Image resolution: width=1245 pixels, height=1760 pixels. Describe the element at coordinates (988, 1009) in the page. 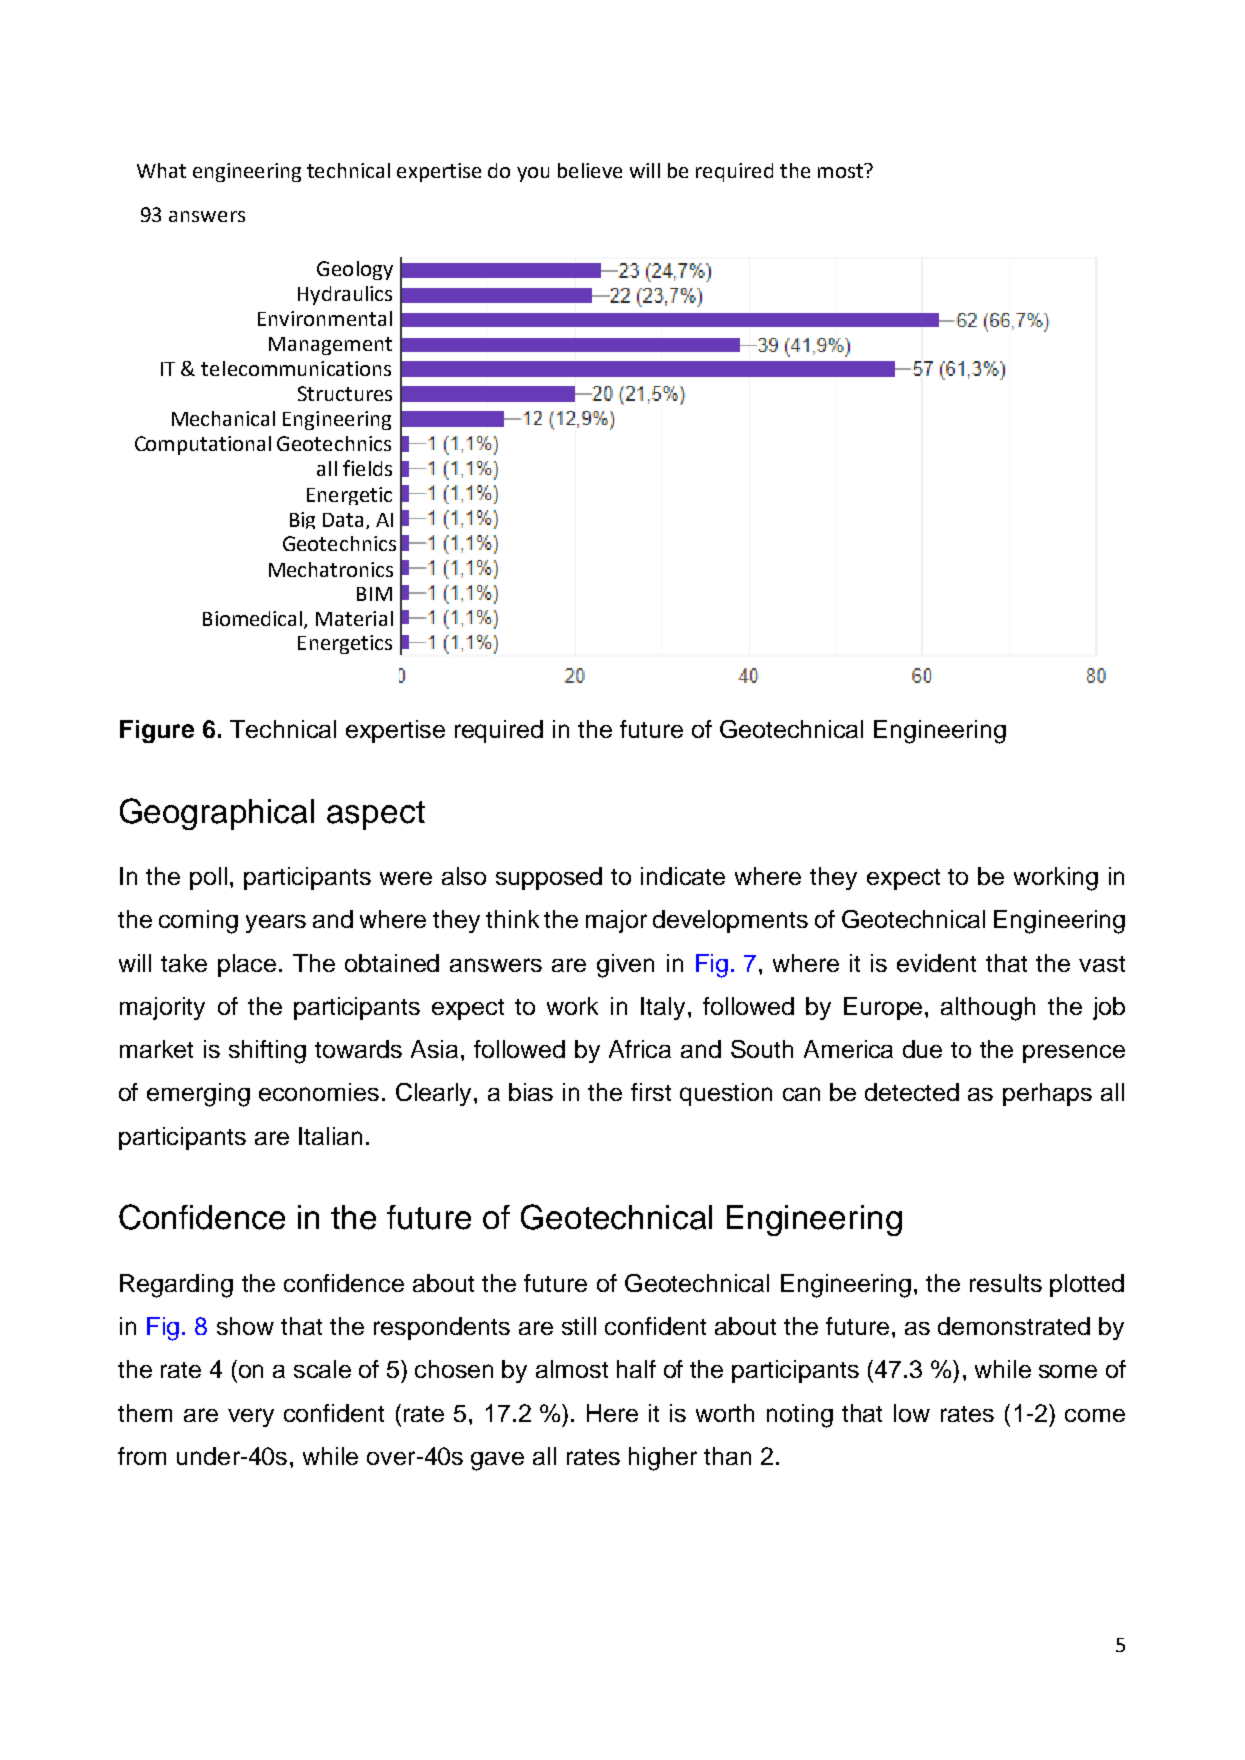

I see `although` at that location.
